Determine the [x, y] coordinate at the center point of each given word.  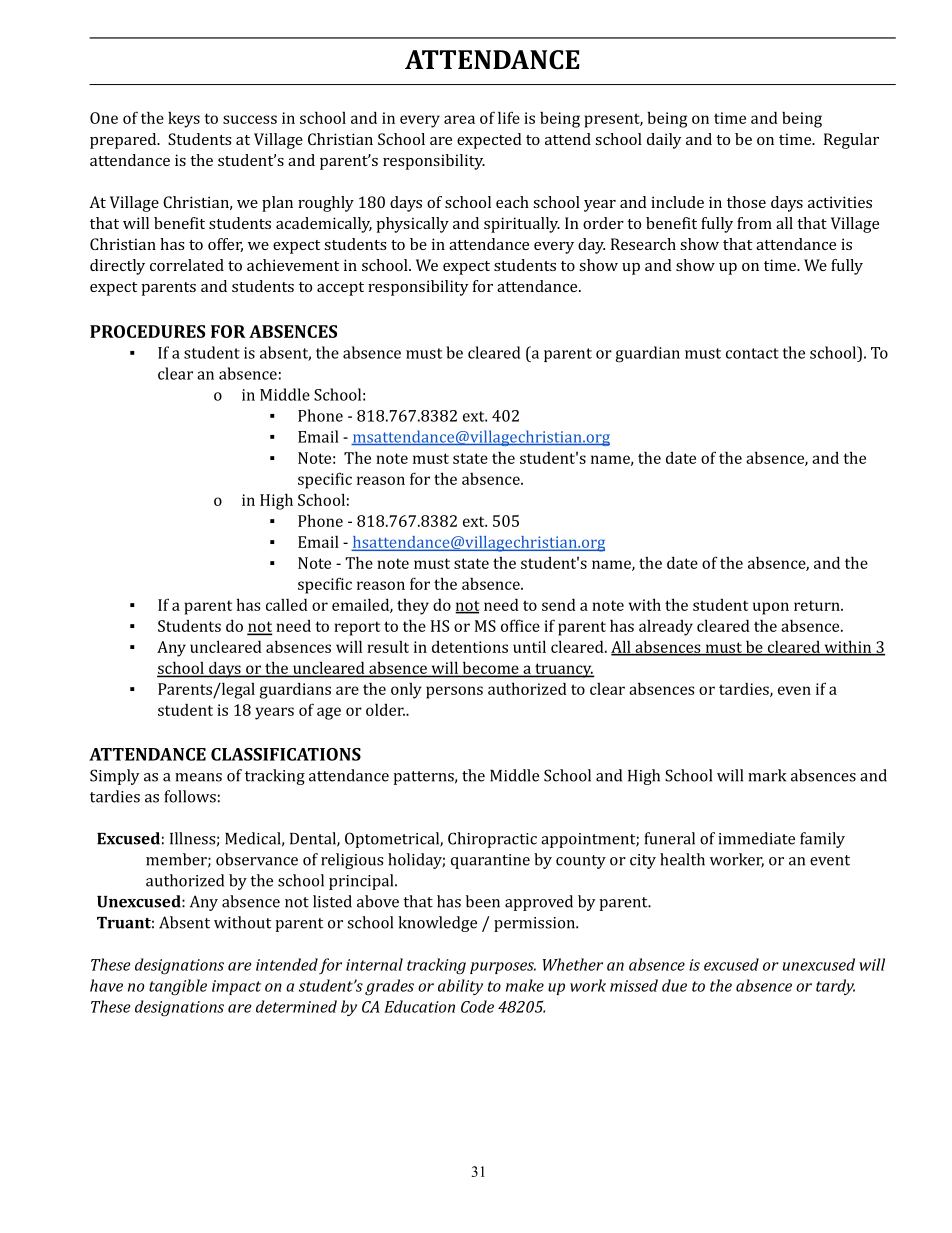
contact [752, 353]
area [459, 119]
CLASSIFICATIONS [286, 754]
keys [184, 120]
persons [454, 692]
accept [340, 289]
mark [767, 775]
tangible [178, 987]
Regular [851, 141]
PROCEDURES [147, 331]
